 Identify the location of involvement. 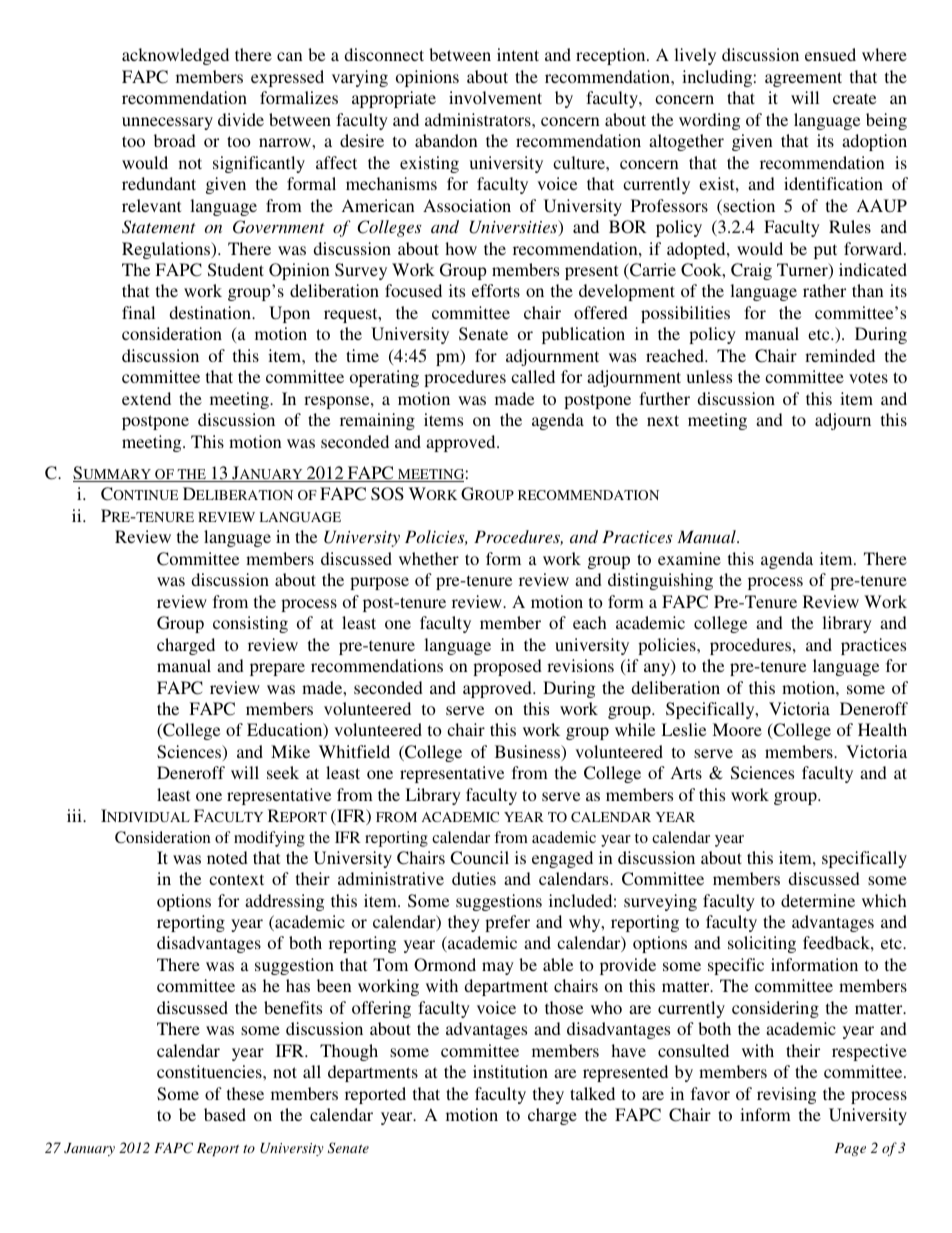
(495, 97).
